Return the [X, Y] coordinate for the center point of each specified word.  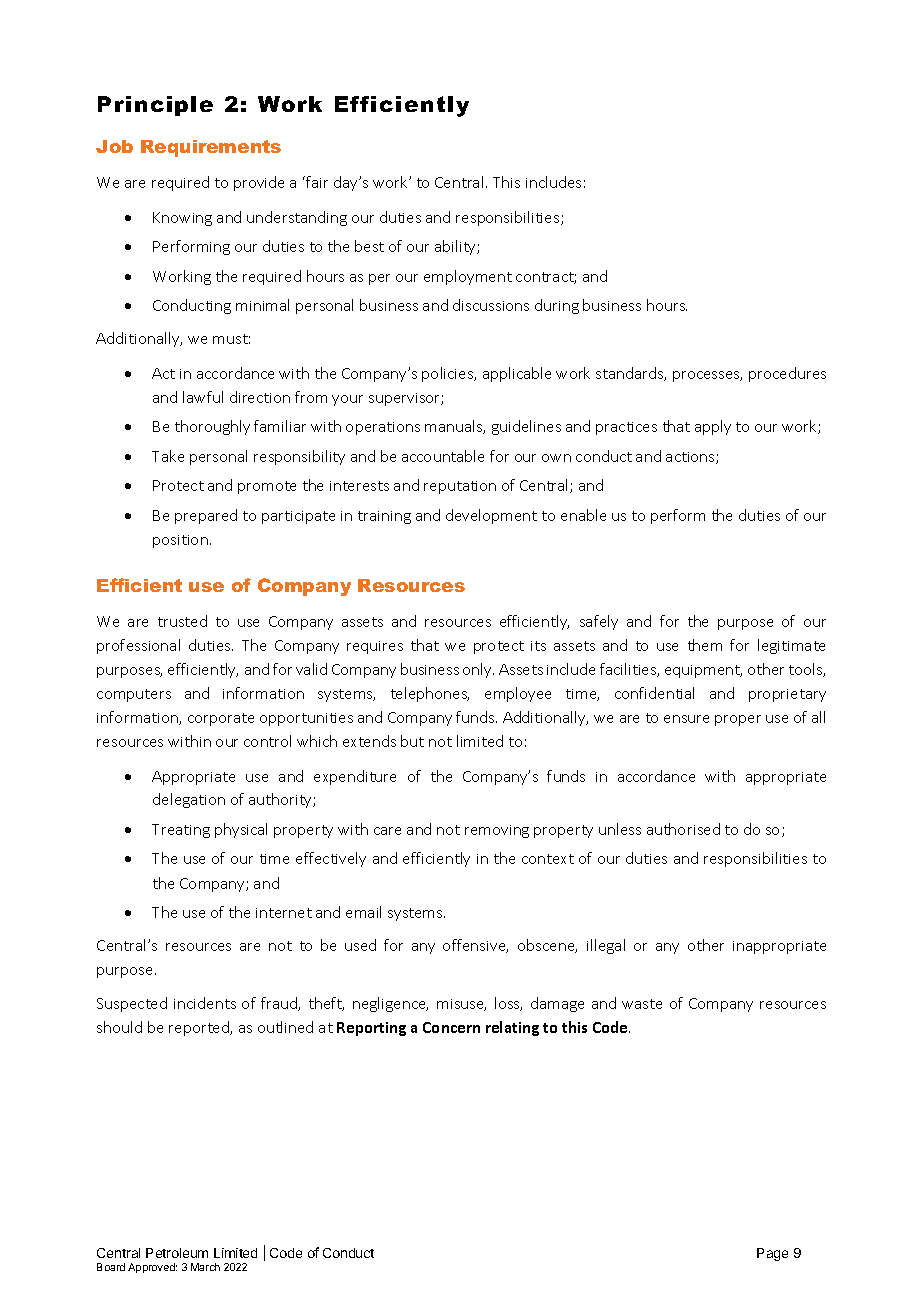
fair [316, 182]
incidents [205, 1003]
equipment [703, 671]
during [557, 306]
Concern [451, 1027]
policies [449, 374]
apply [713, 427]
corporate [221, 719]
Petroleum [177, 1253]
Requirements [211, 148]
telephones [430, 694]
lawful [203, 397]
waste [642, 1004]
